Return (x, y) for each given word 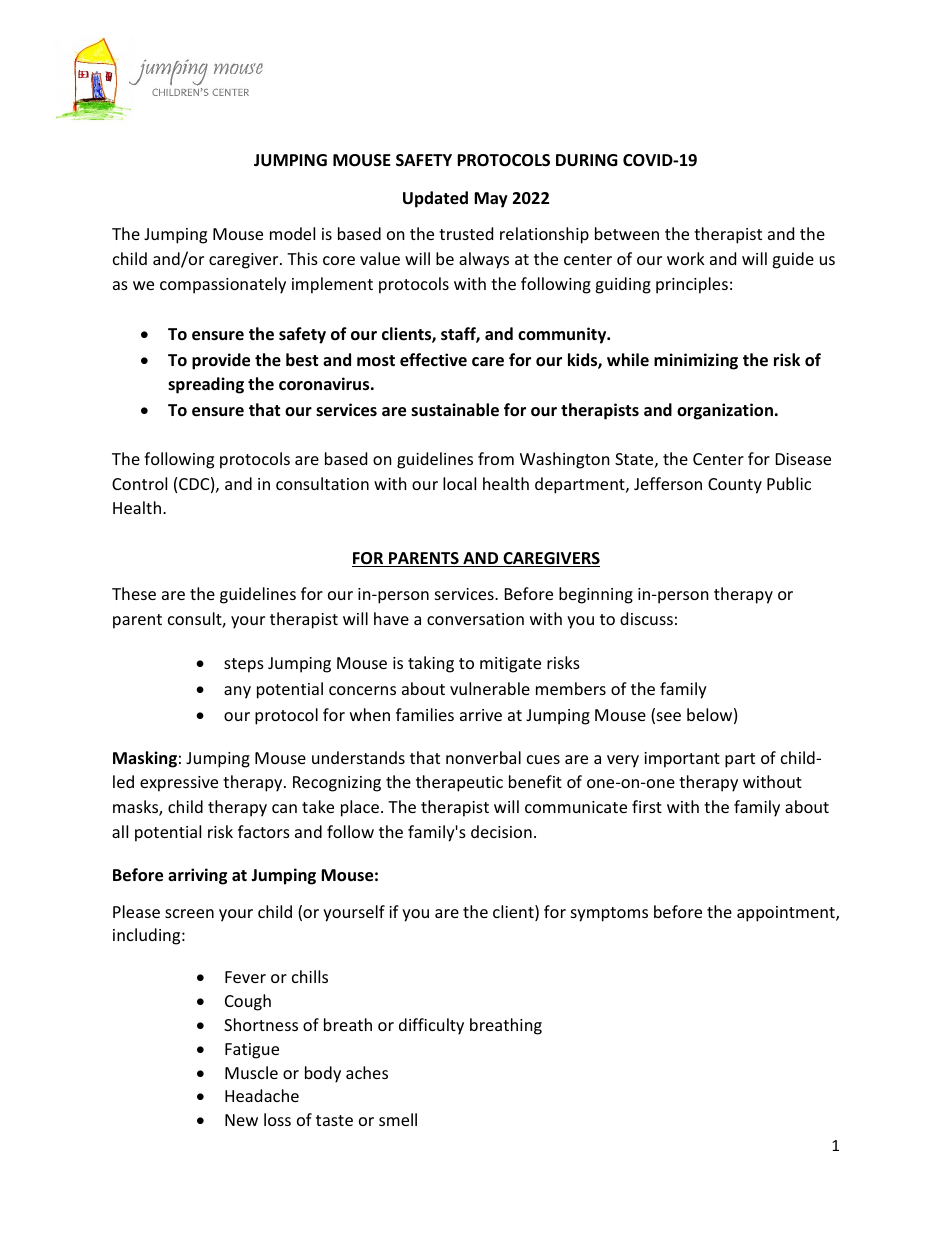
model (292, 233)
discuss (646, 618)
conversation (475, 619)
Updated (435, 199)
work (686, 258)
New (241, 1120)
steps (244, 665)
